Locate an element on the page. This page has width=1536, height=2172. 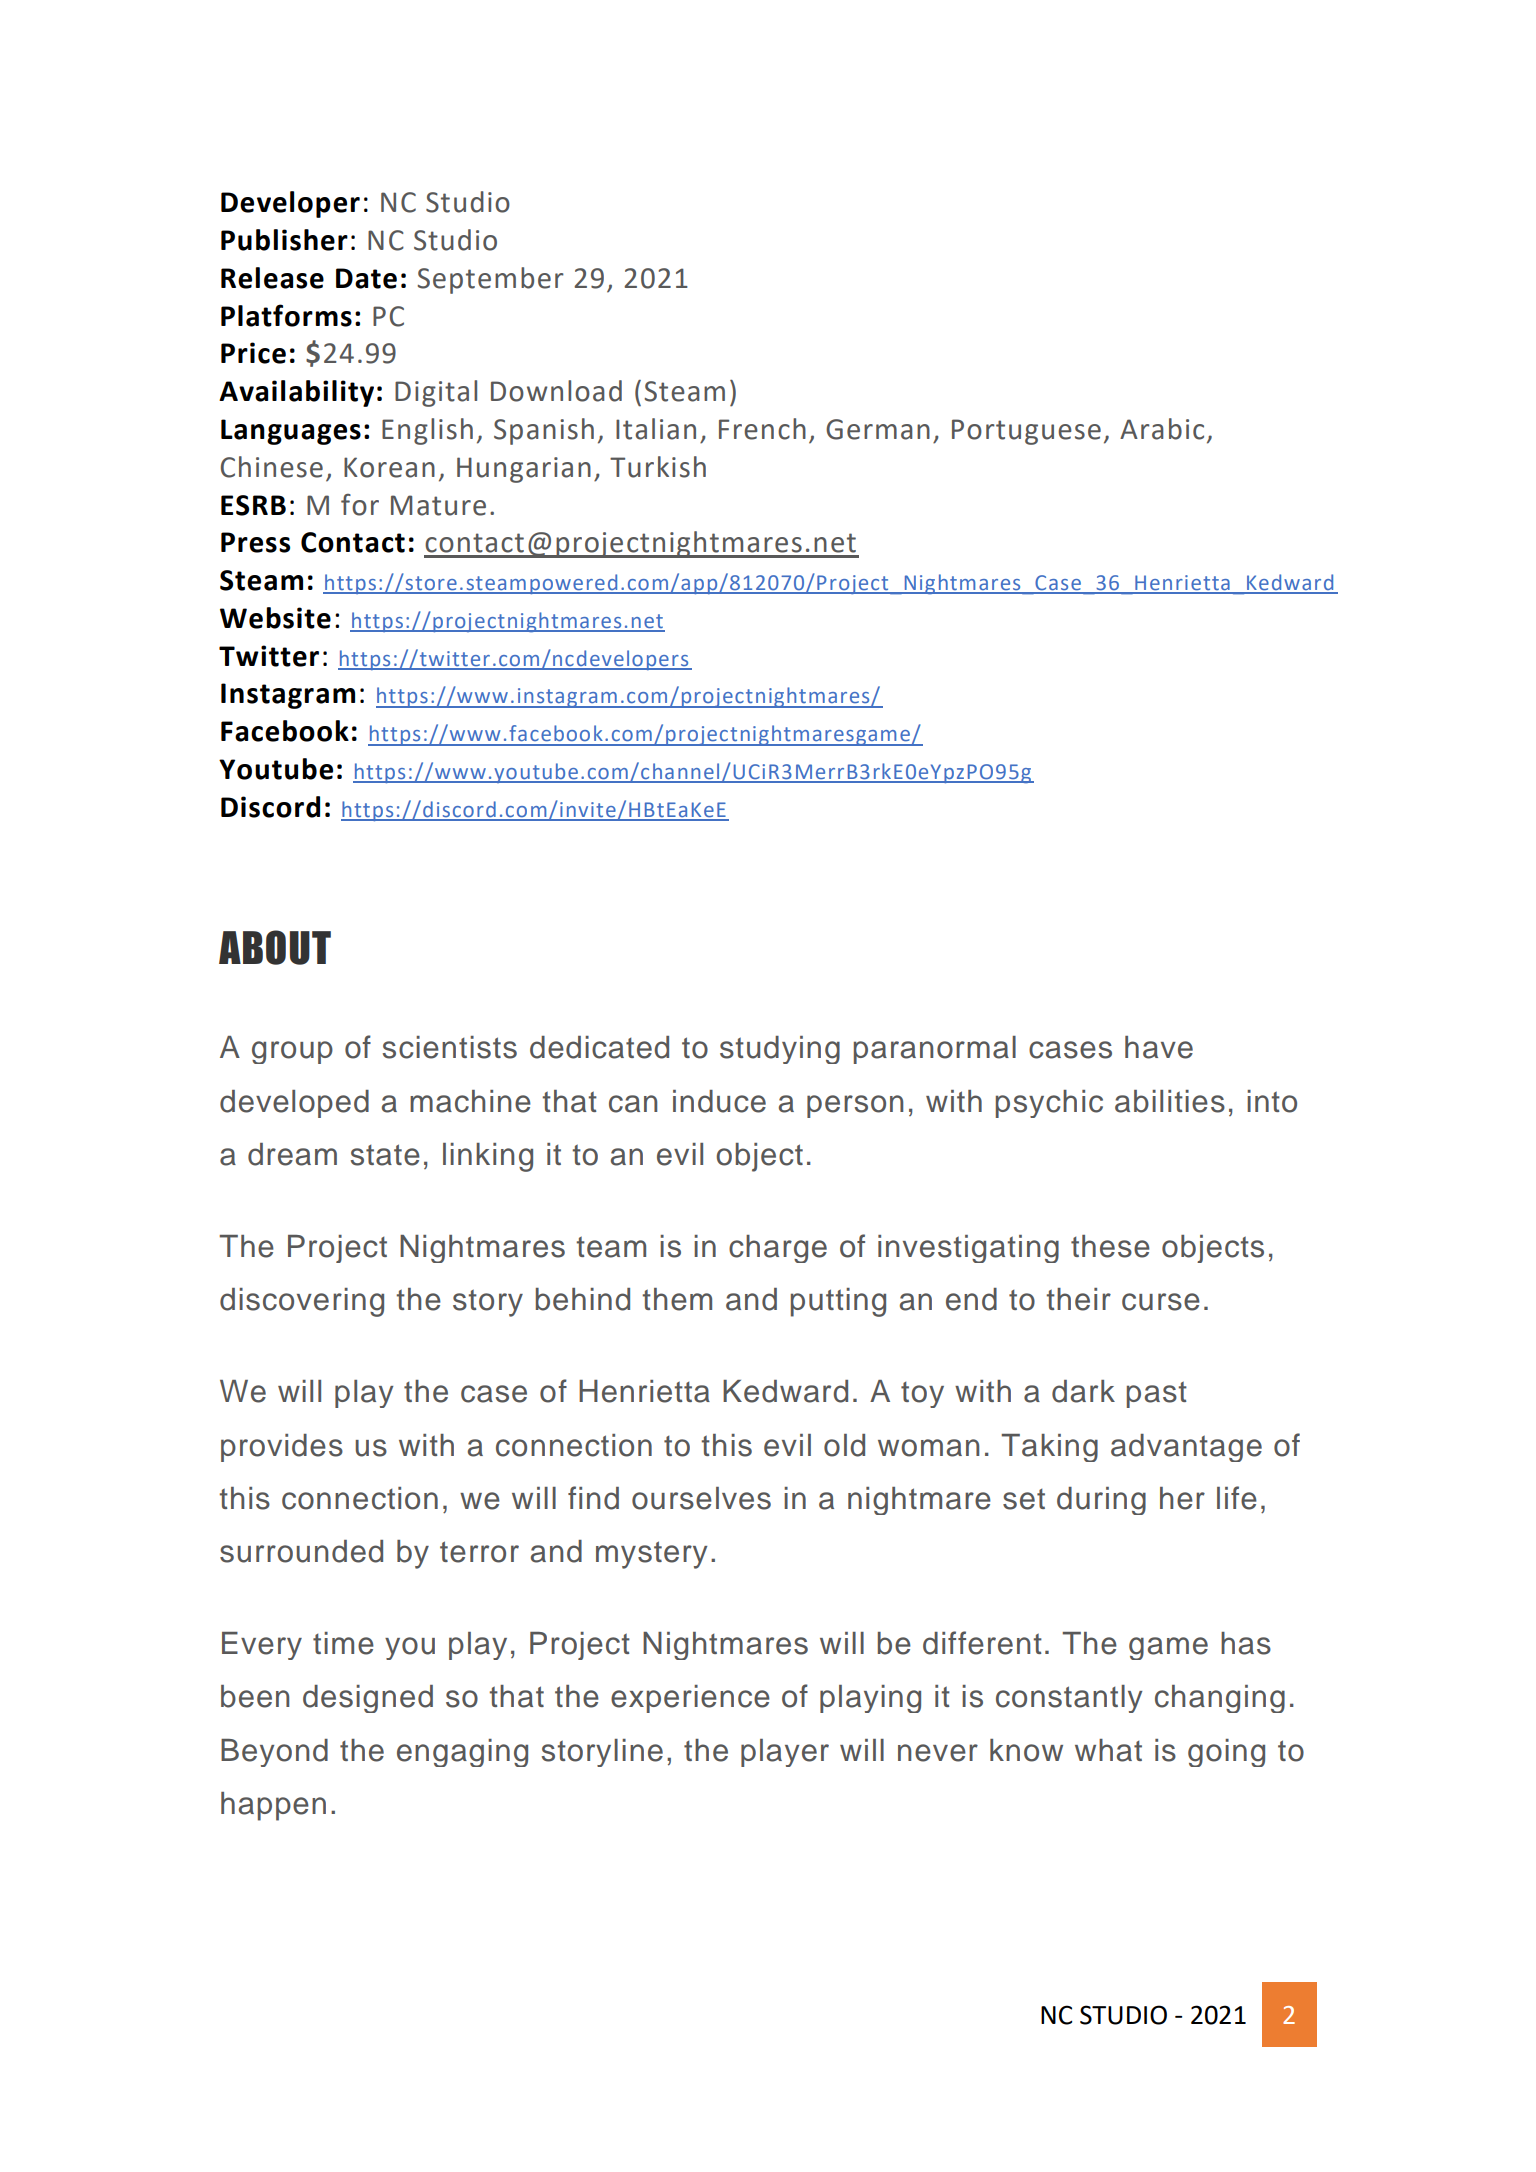
studying is located at coordinates (780, 1050).
